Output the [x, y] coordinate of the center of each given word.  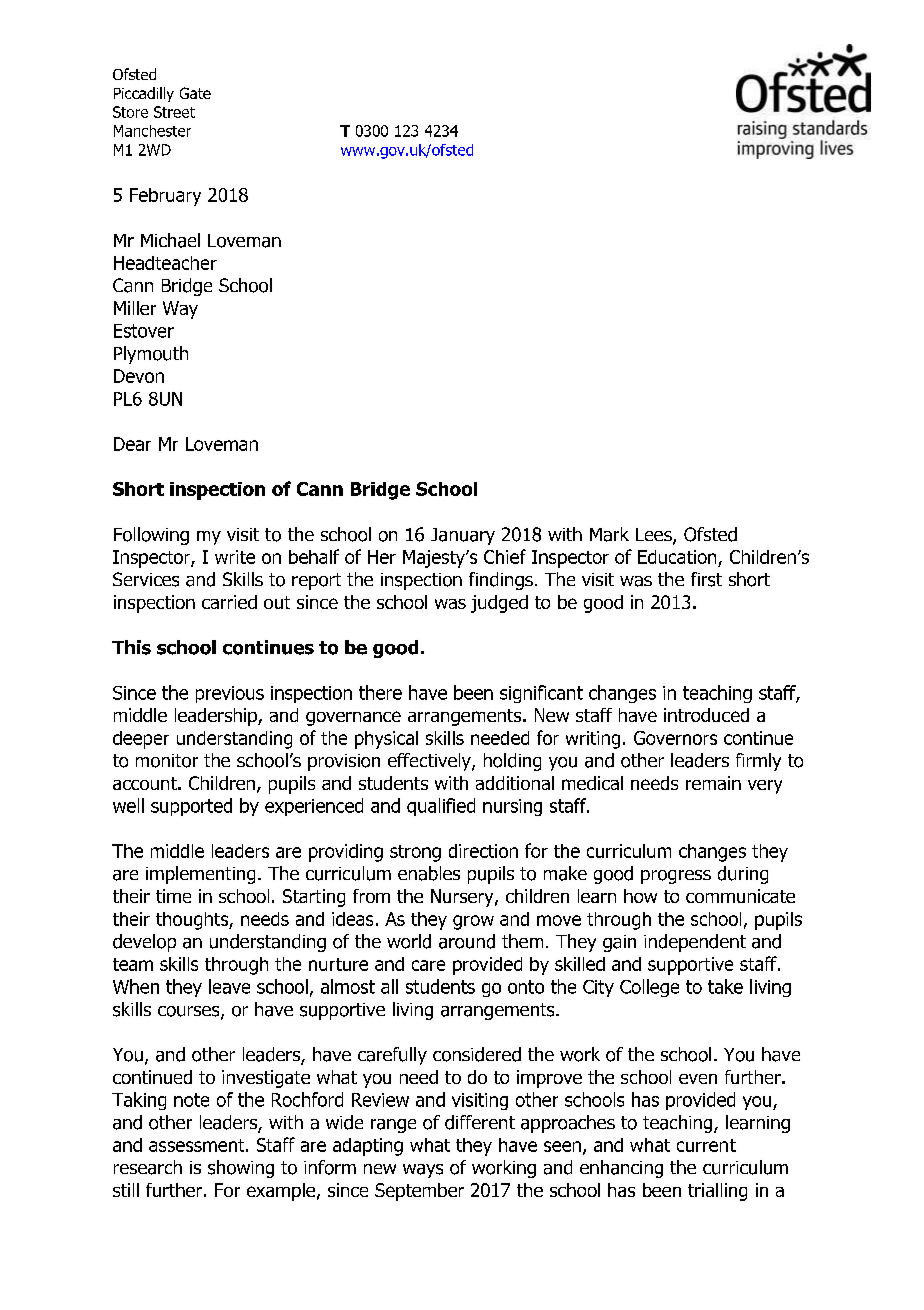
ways [423, 1171]
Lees [655, 536]
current [706, 1145]
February [165, 197]
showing [241, 1169]
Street [174, 112]
